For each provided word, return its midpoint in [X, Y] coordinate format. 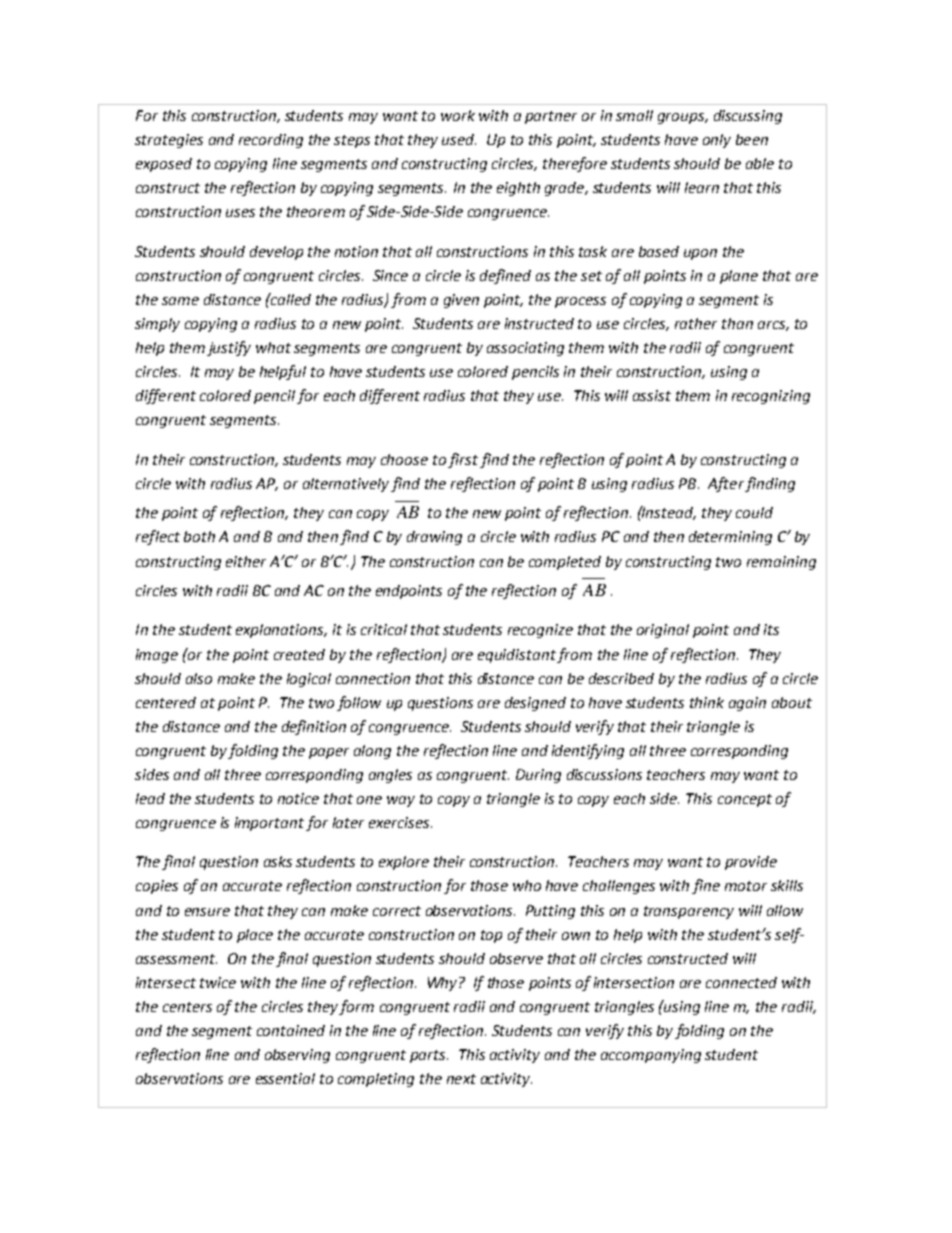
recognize [540, 631]
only [717, 141]
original [663, 631]
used [459, 139]
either [246, 561]
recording [271, 141]
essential [285, 1078]
